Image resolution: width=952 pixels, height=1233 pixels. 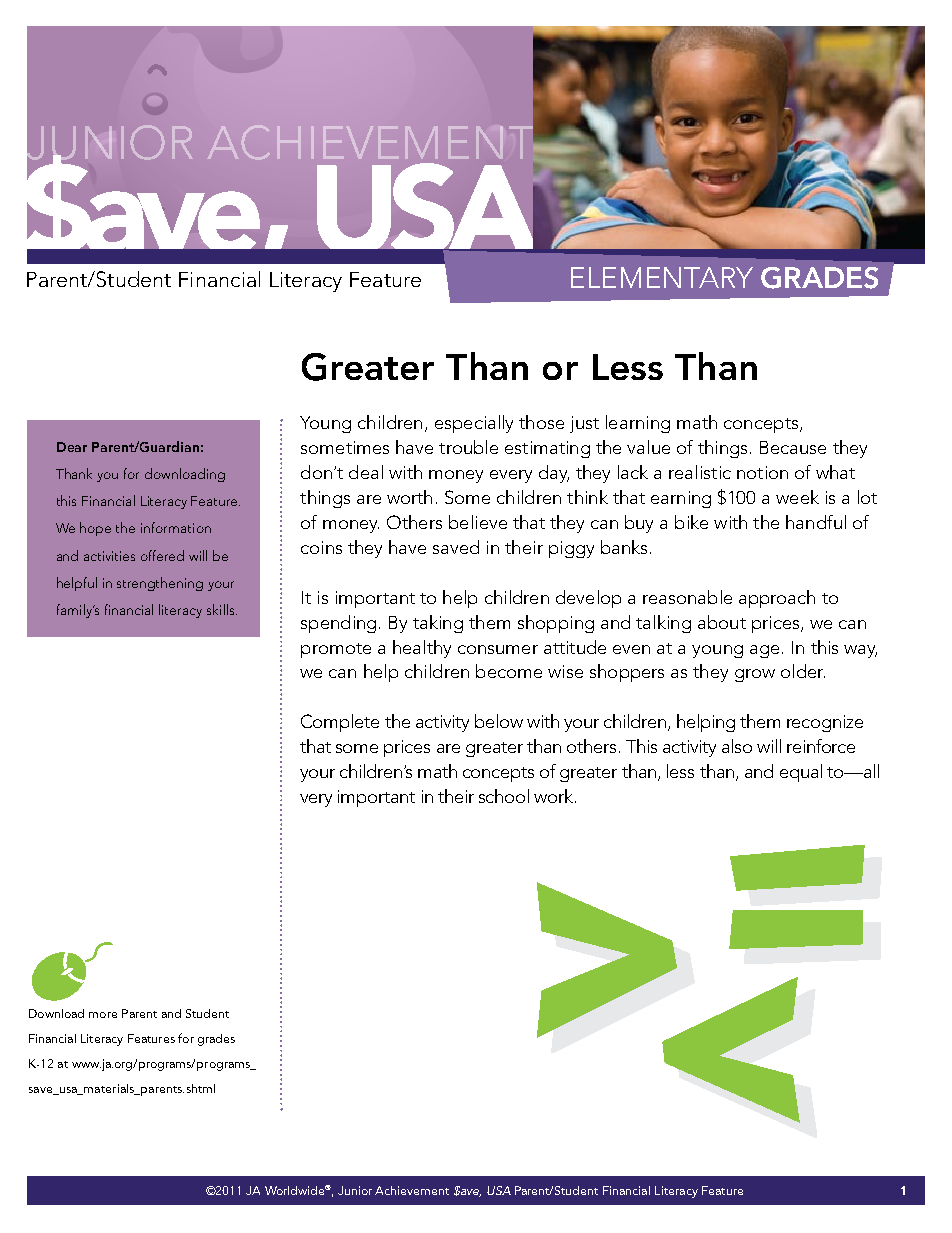 What do you see at coordinates (737, 746) in the screenshot?
I see `also` at bounding box center [737, 746].
